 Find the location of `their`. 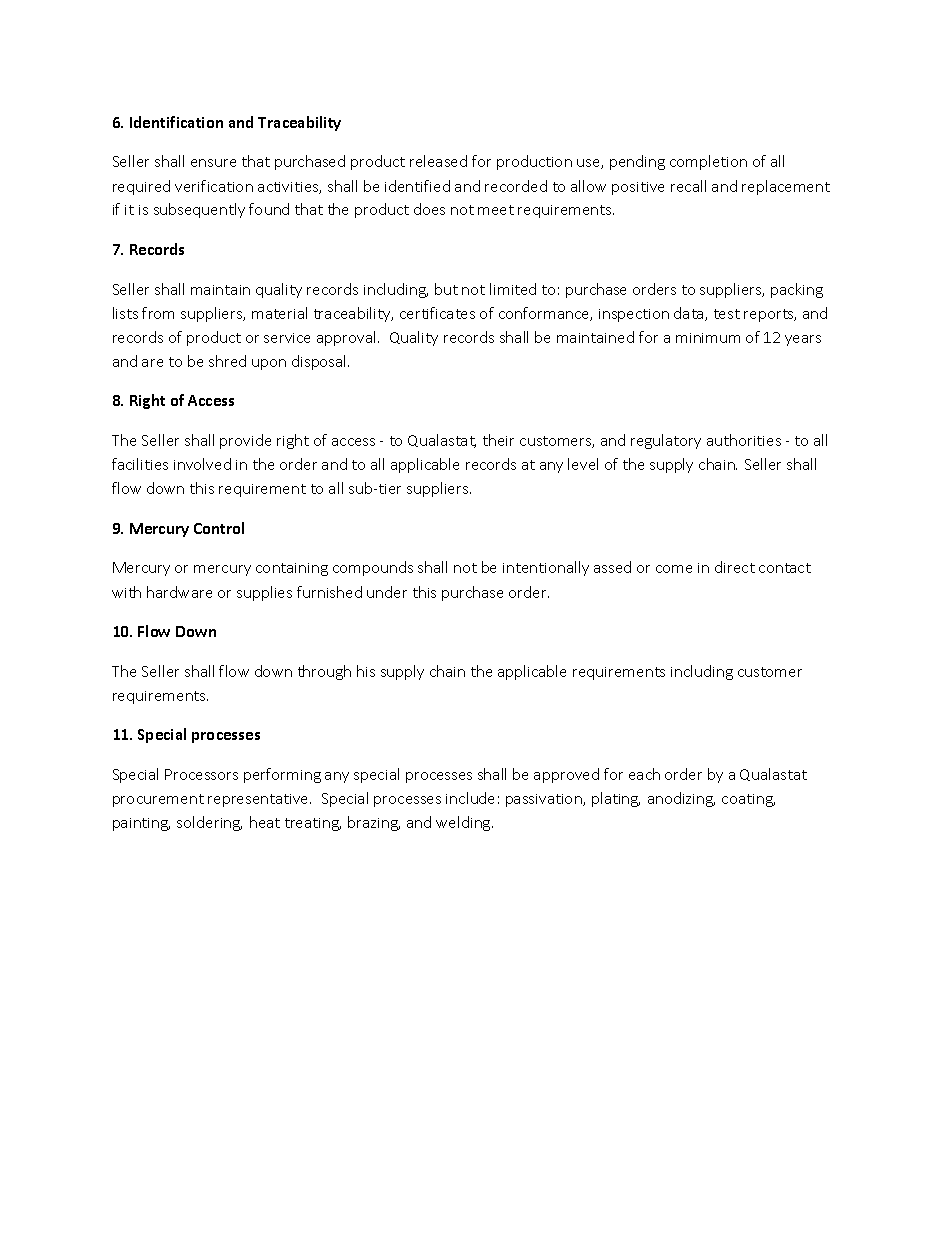

their is located at coordinates (498, 440).
